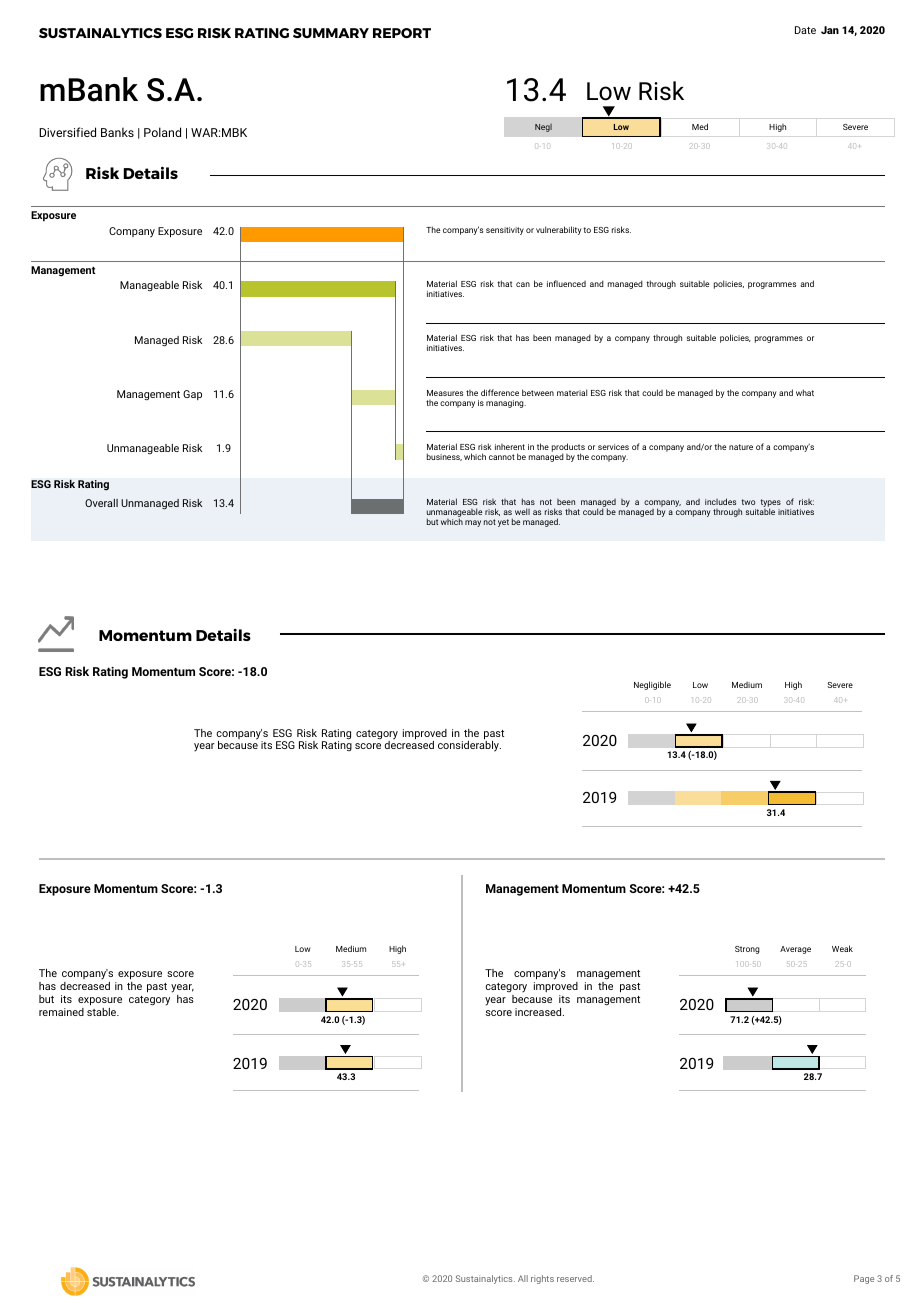 The height and width of the page is (1308, 924). Describe the element at coordinates (61, 1012) in the page. I see `remained` at that location.
